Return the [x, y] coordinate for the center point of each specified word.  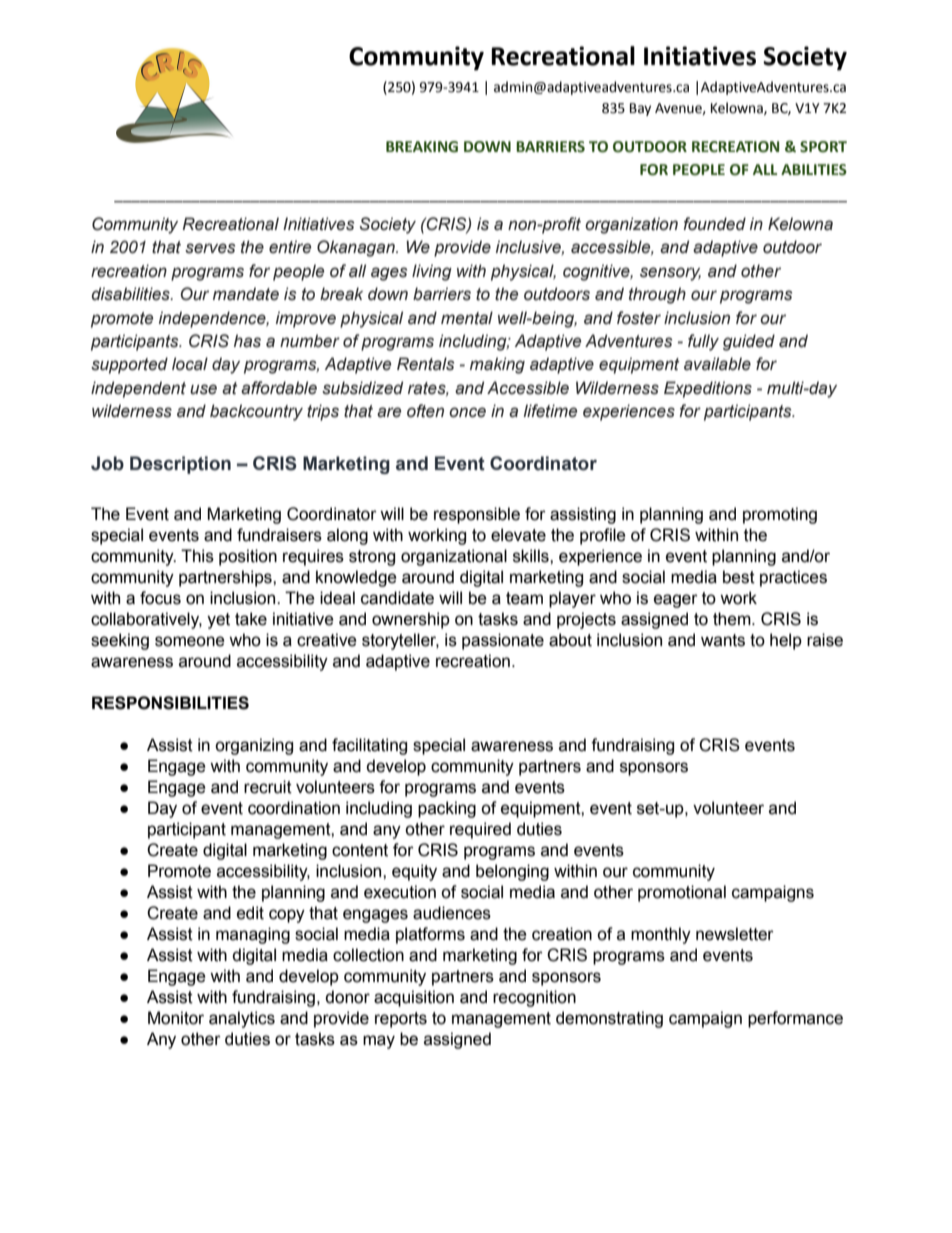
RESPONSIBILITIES [170, 703]
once [467, 412]
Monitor [176, 1018]
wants [723, 640]
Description [180, 465]
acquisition [414, 998]
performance [795, 1019]
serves [210, 248]
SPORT [823, 147]
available [717, 364]
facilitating [369, 746]
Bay [640, 109]
